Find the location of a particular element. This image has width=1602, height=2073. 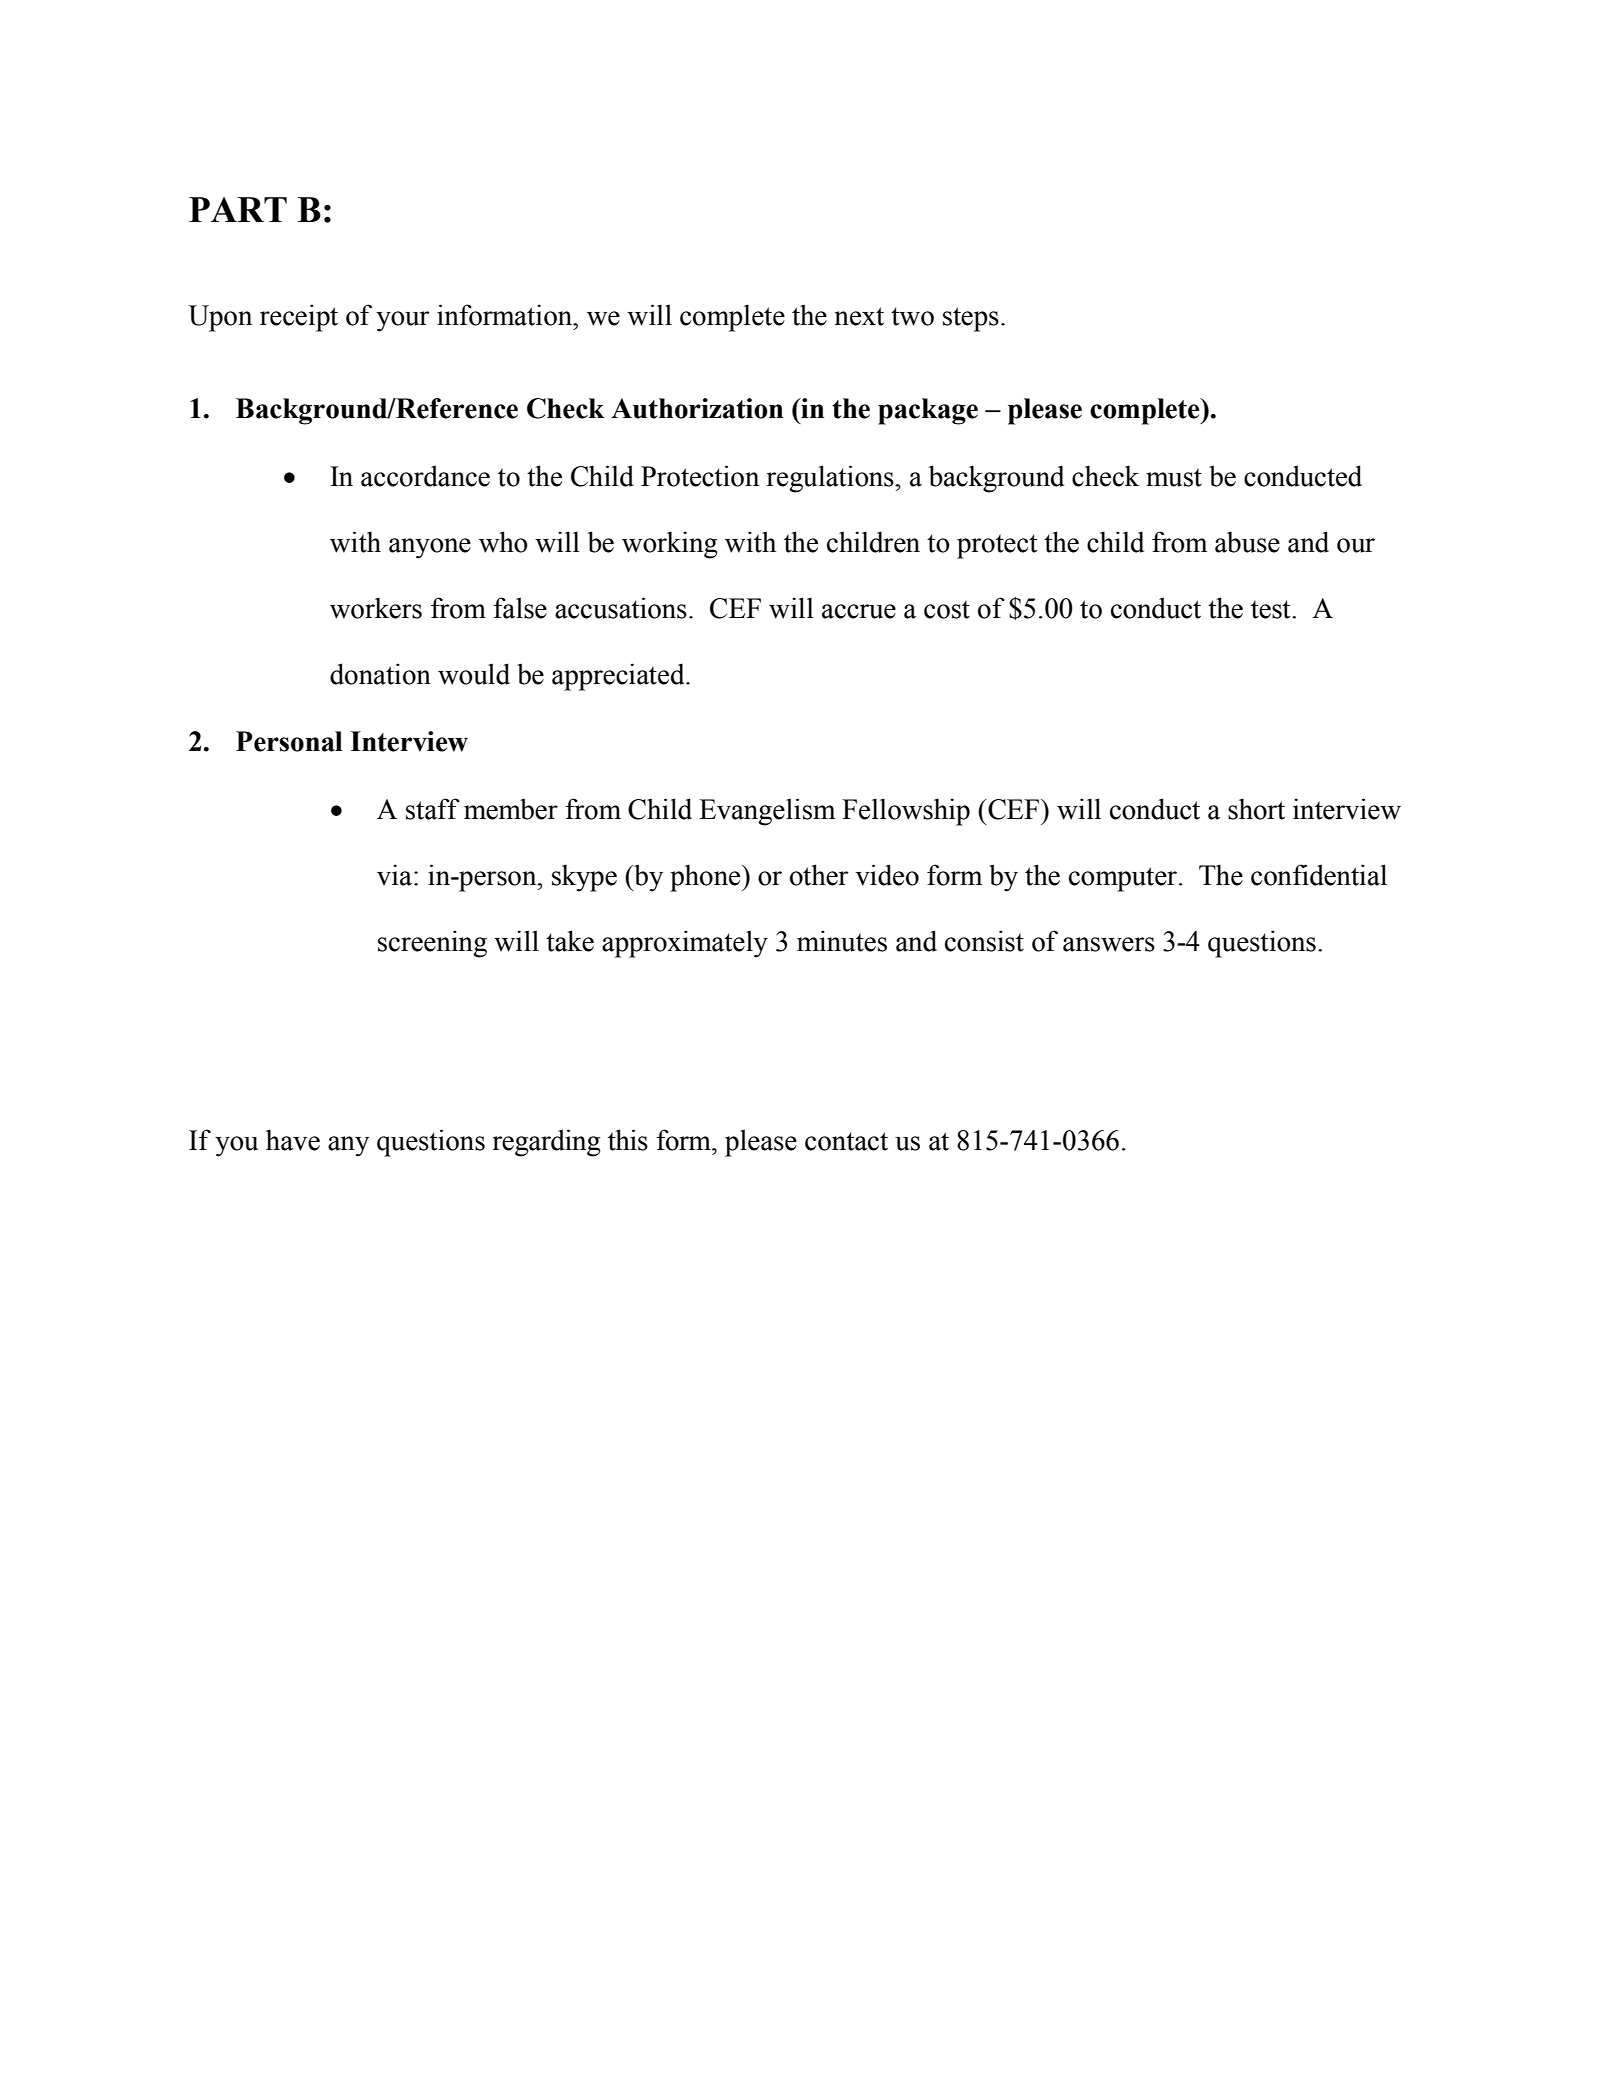

test is located at coordinates (1272, 609).
